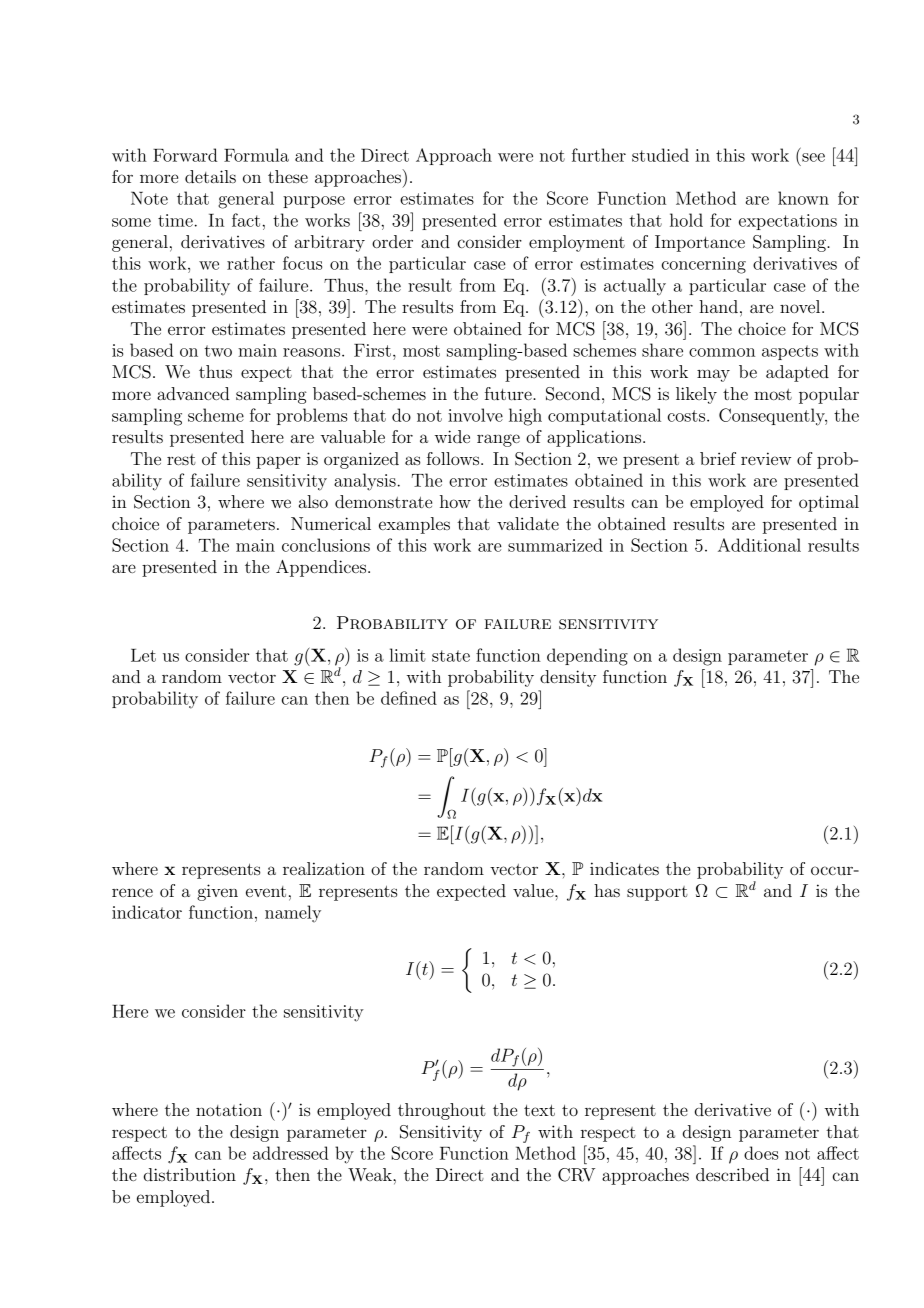  I want to click on value, so click(534, 890).
